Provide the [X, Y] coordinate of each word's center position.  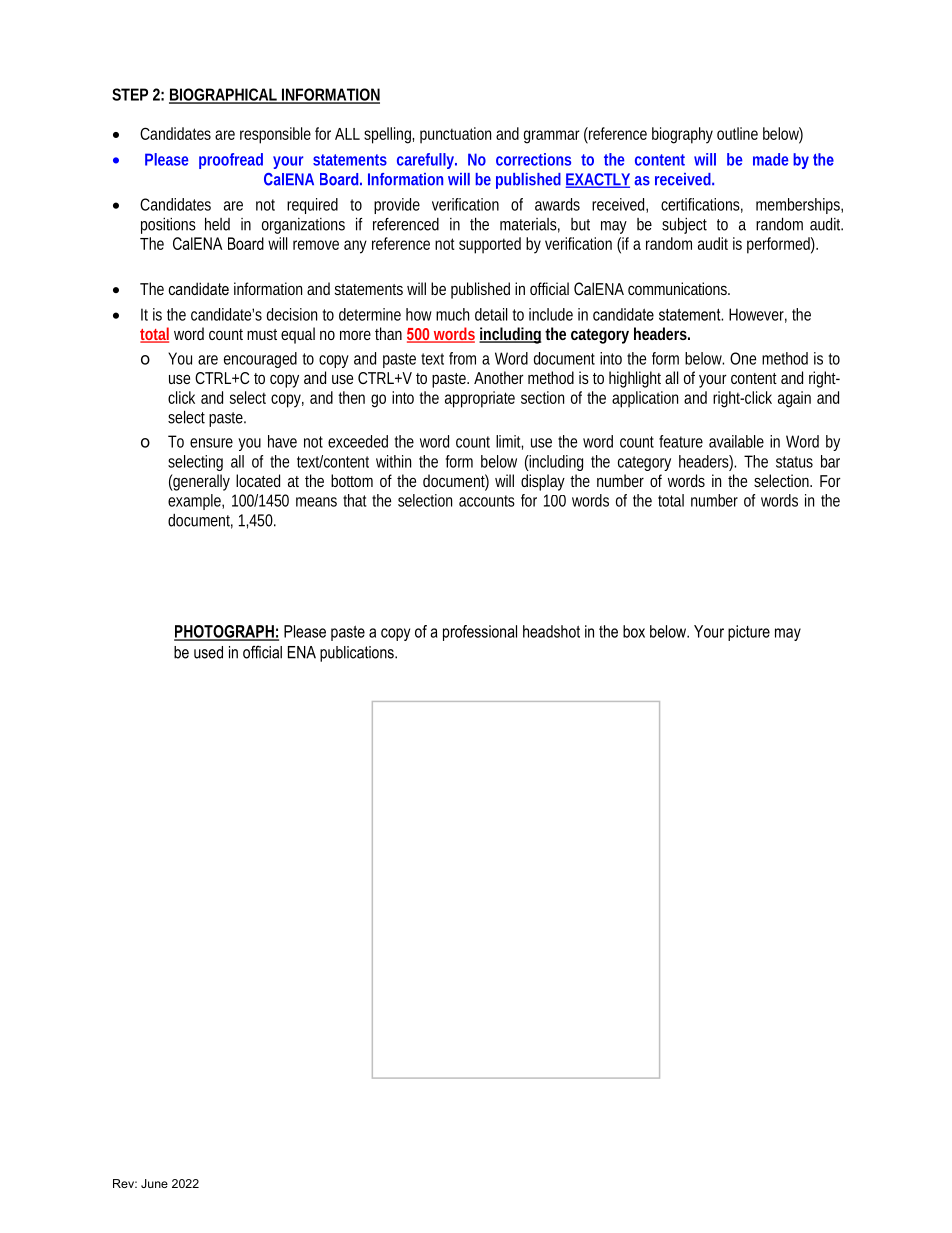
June [154, 1183]
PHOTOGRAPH [225, 632]
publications [358, 654]
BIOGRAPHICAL [224, 95]
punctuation [455, 135]
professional [480, 633]
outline [737, 133]
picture [749, 633]
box [634, 631]
